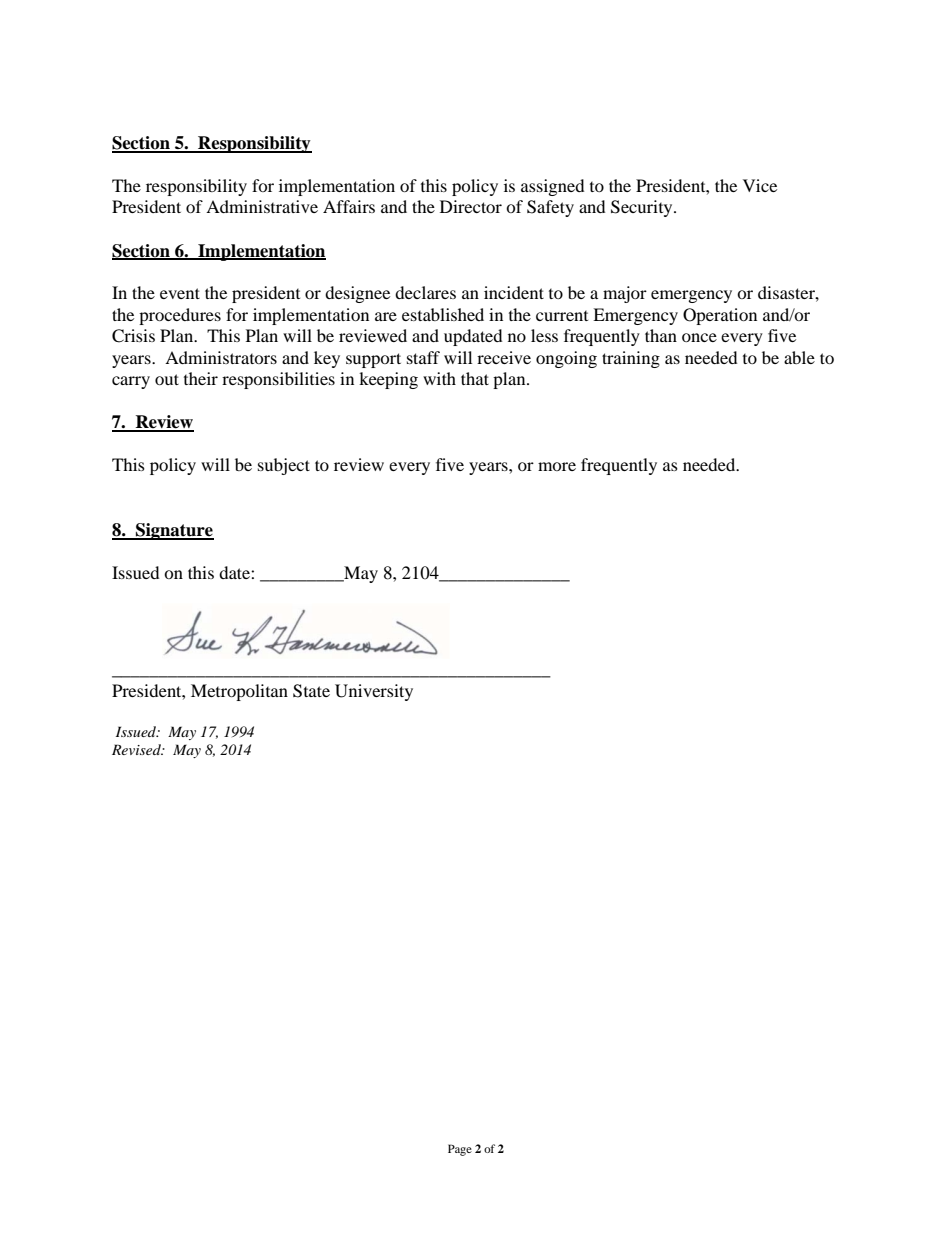  What do you see at coordinates (374, 692) in the screenshot?
I see `University` at bounding box center [374, 692].
